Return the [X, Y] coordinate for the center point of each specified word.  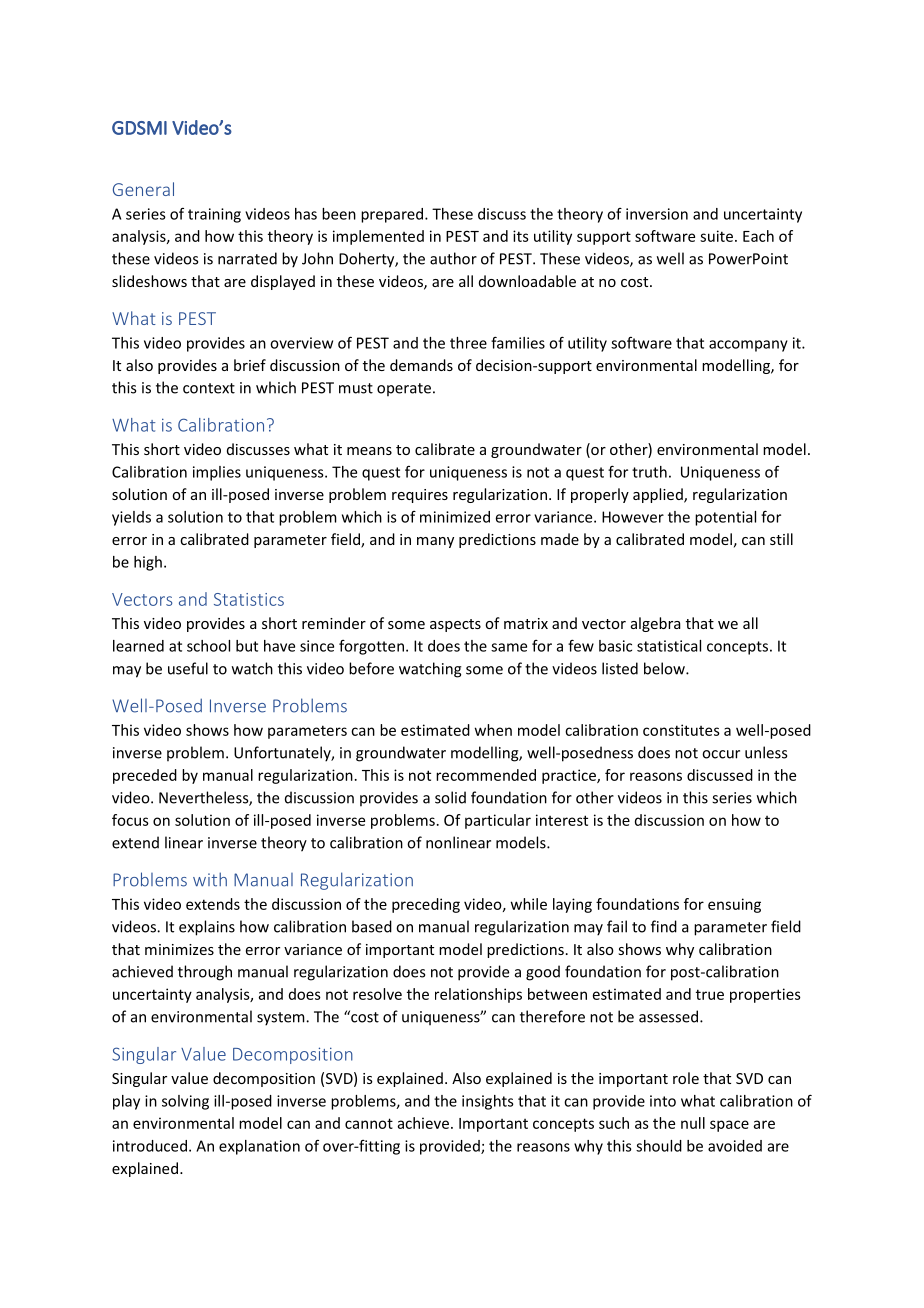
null [693, 1123]
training [214, 215]
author [453, 258]
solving [185, 1102]
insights [488, 1102]
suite [716, 236]
